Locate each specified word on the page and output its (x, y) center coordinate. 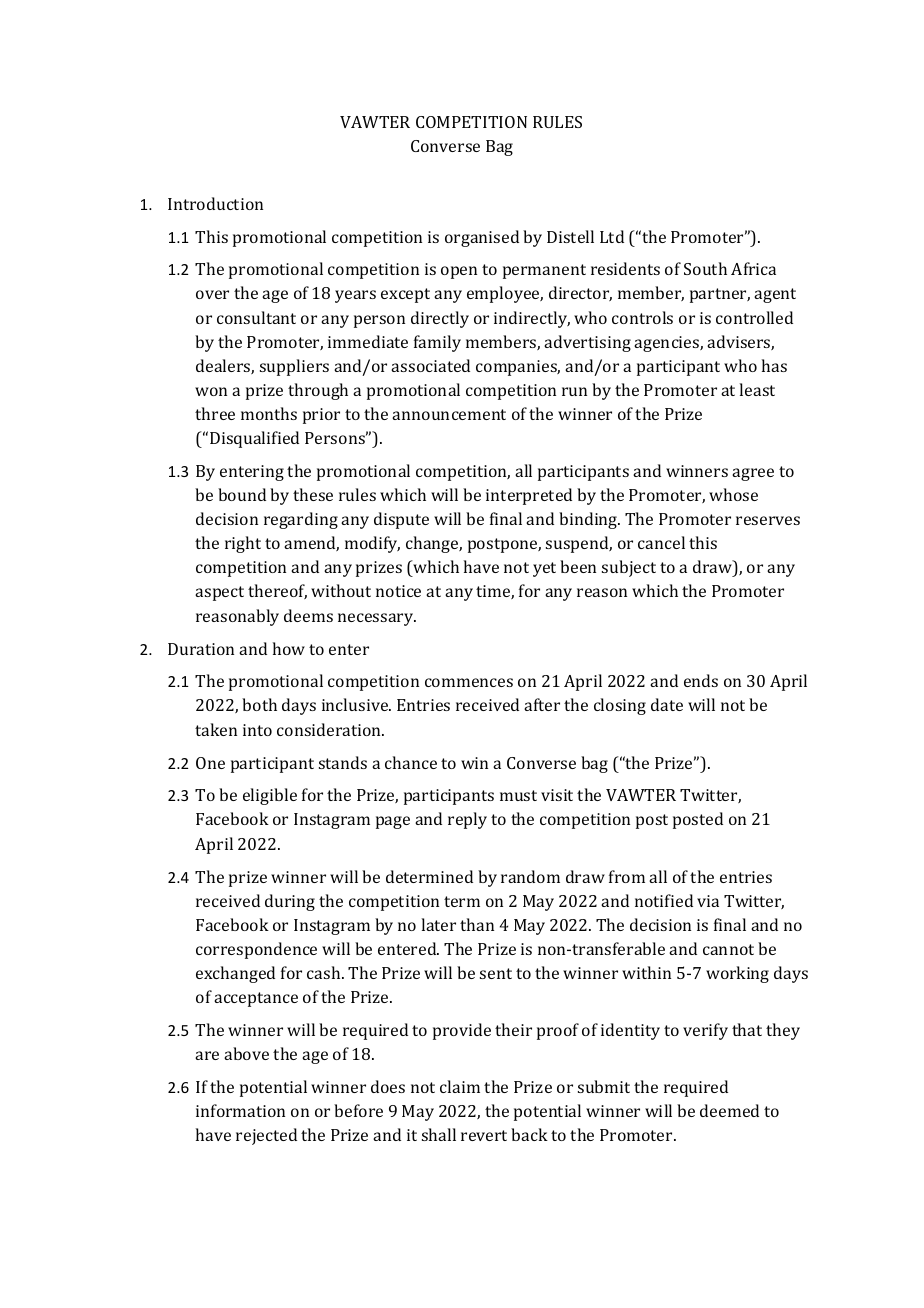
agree (753, 474)
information (240, 1110)
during (290, 902)
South (705, 268)
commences (469, 682)
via (708, 901)
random (530, 876)
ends (701, 680)
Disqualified (254, 439)
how (289, 648)
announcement (449, 414)
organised (482, 238)
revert (484, 1135)
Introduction (215, 203)
